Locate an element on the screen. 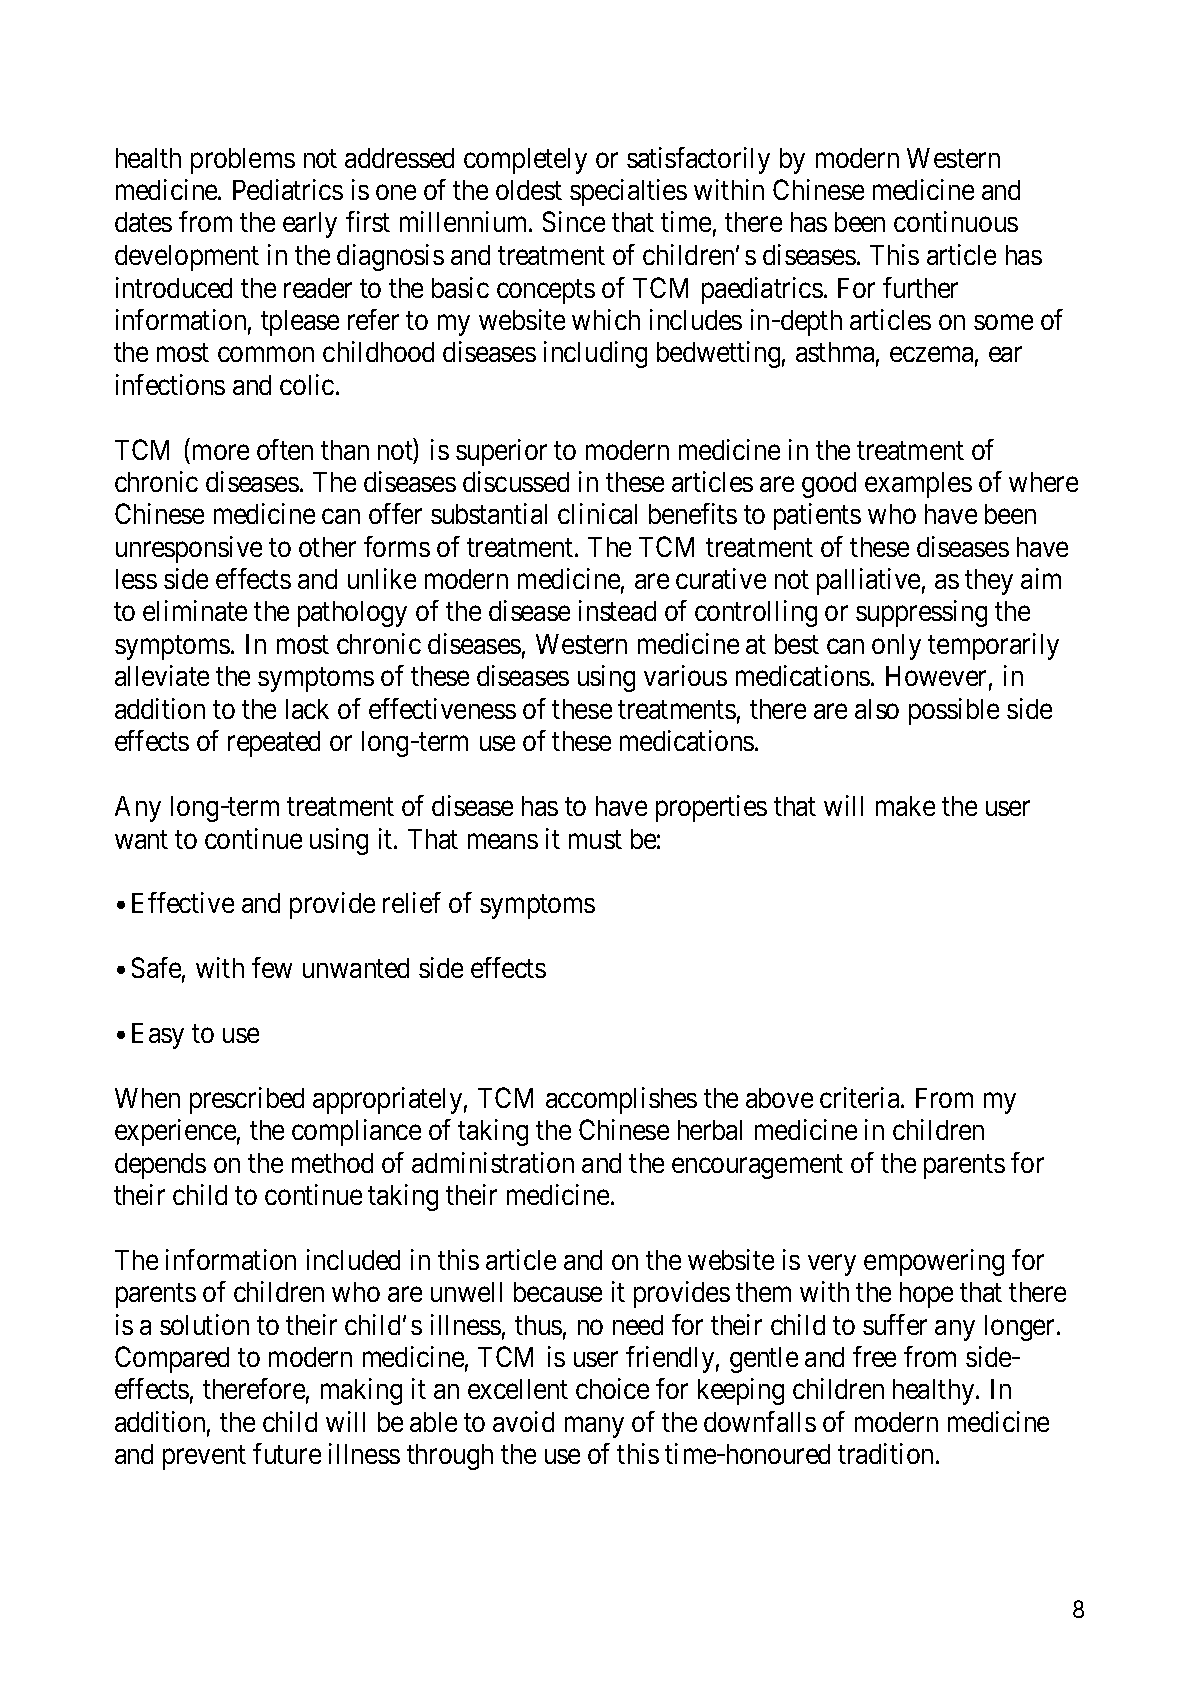  tradition is located at coordinates (887, 1453).
